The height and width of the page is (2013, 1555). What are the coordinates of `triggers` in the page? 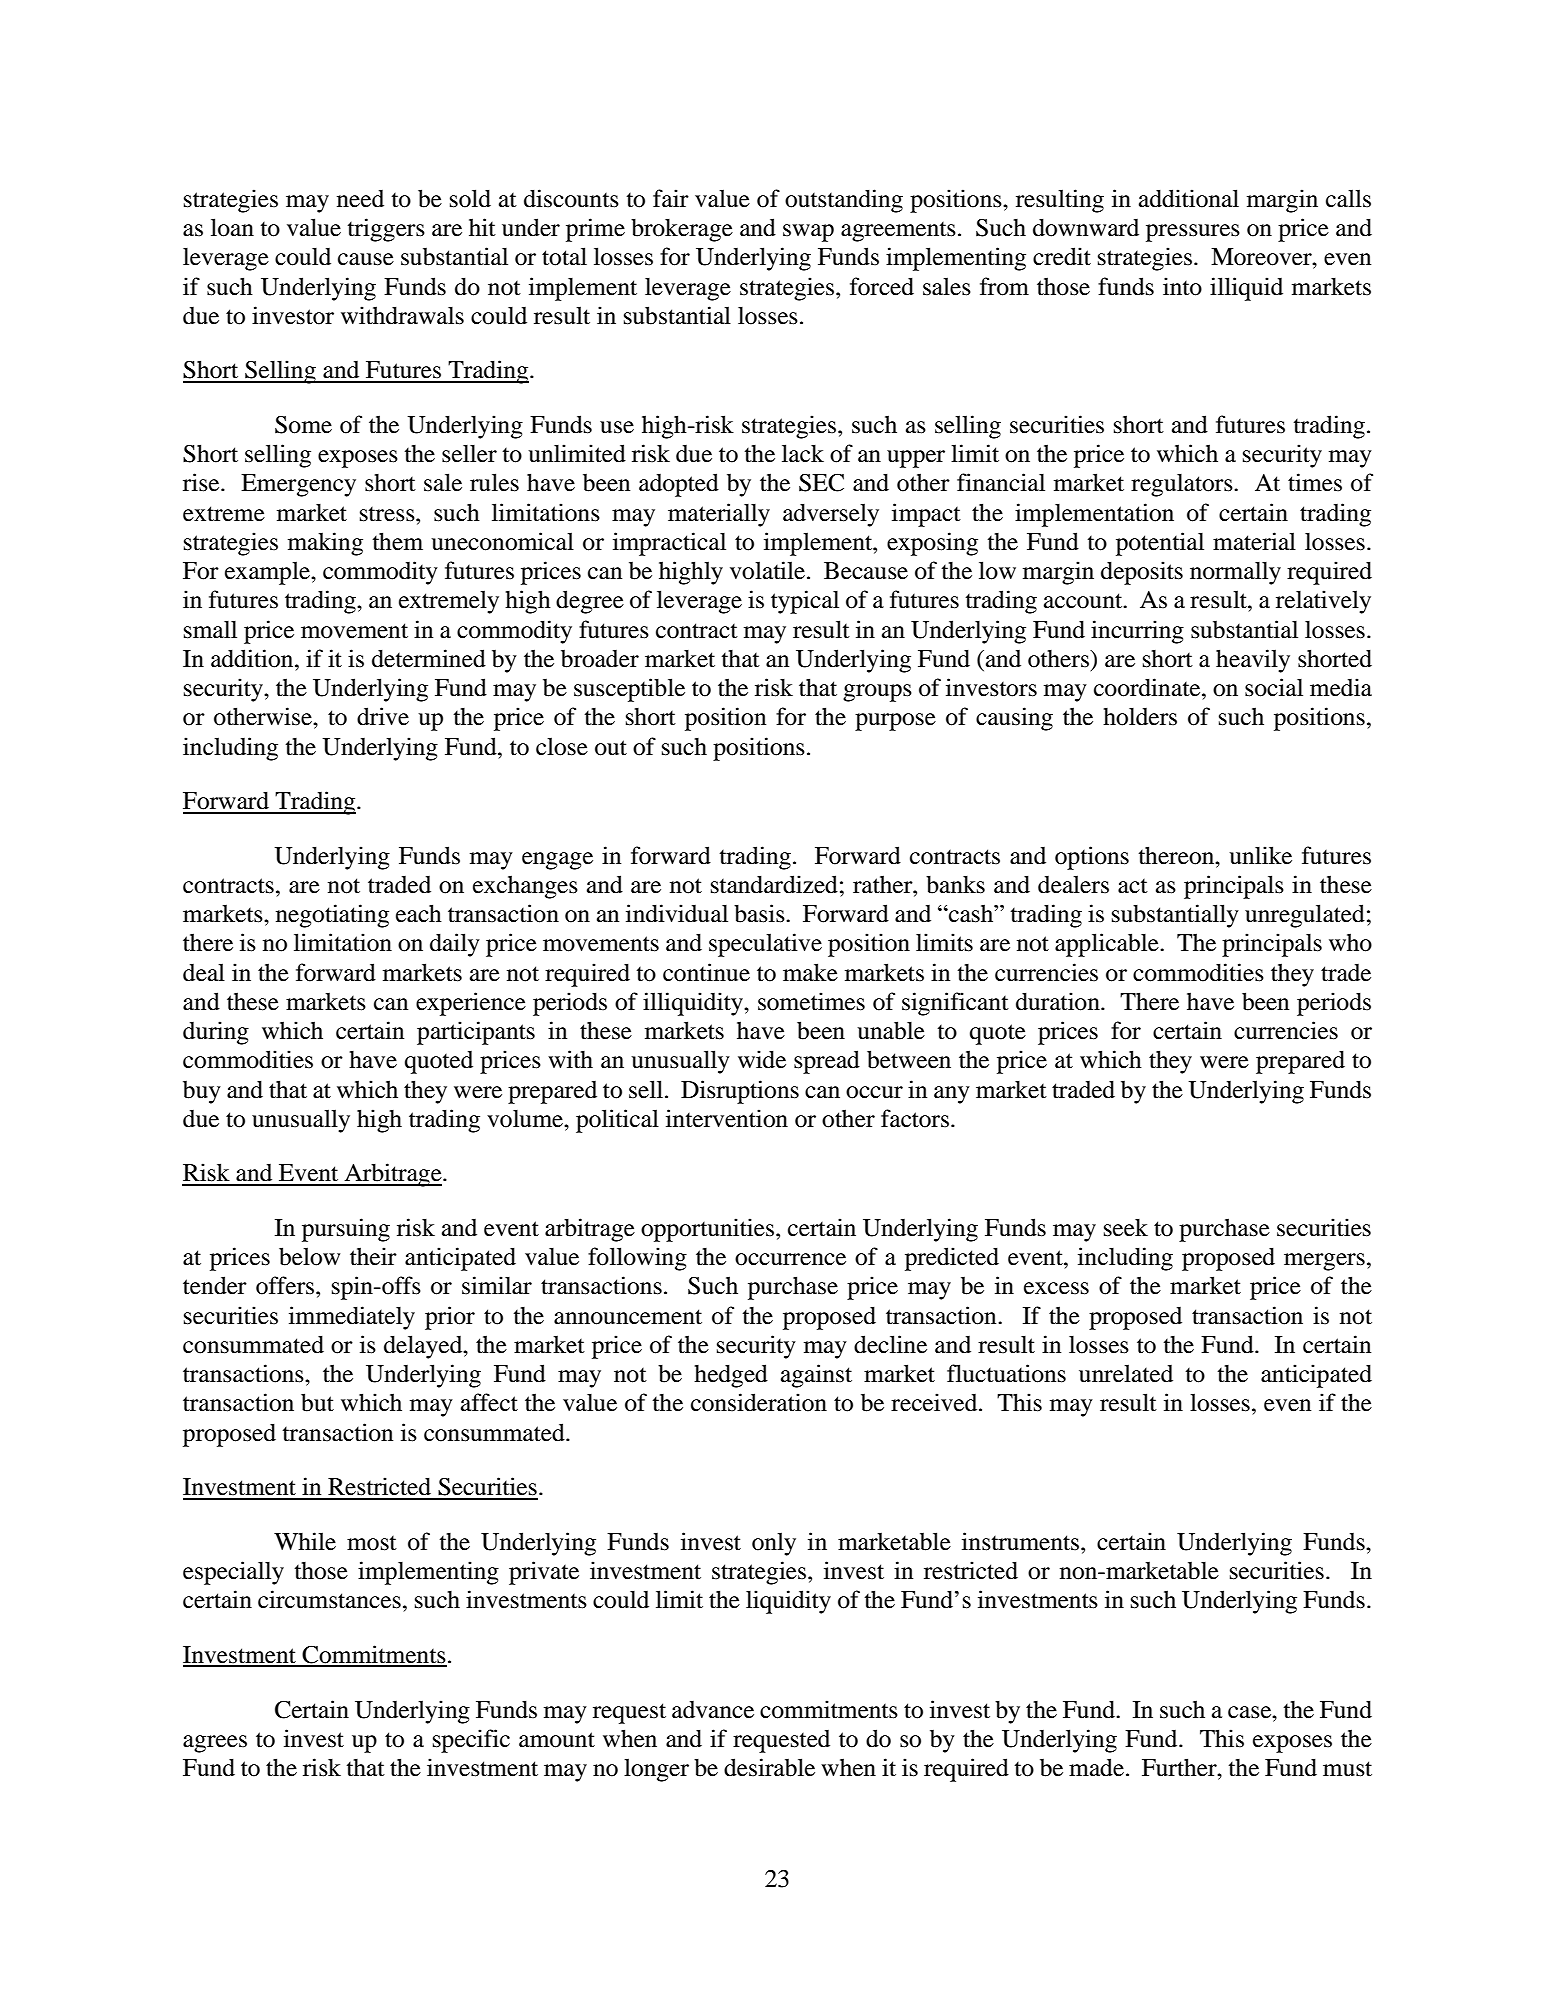 It's located at (386, 230).
